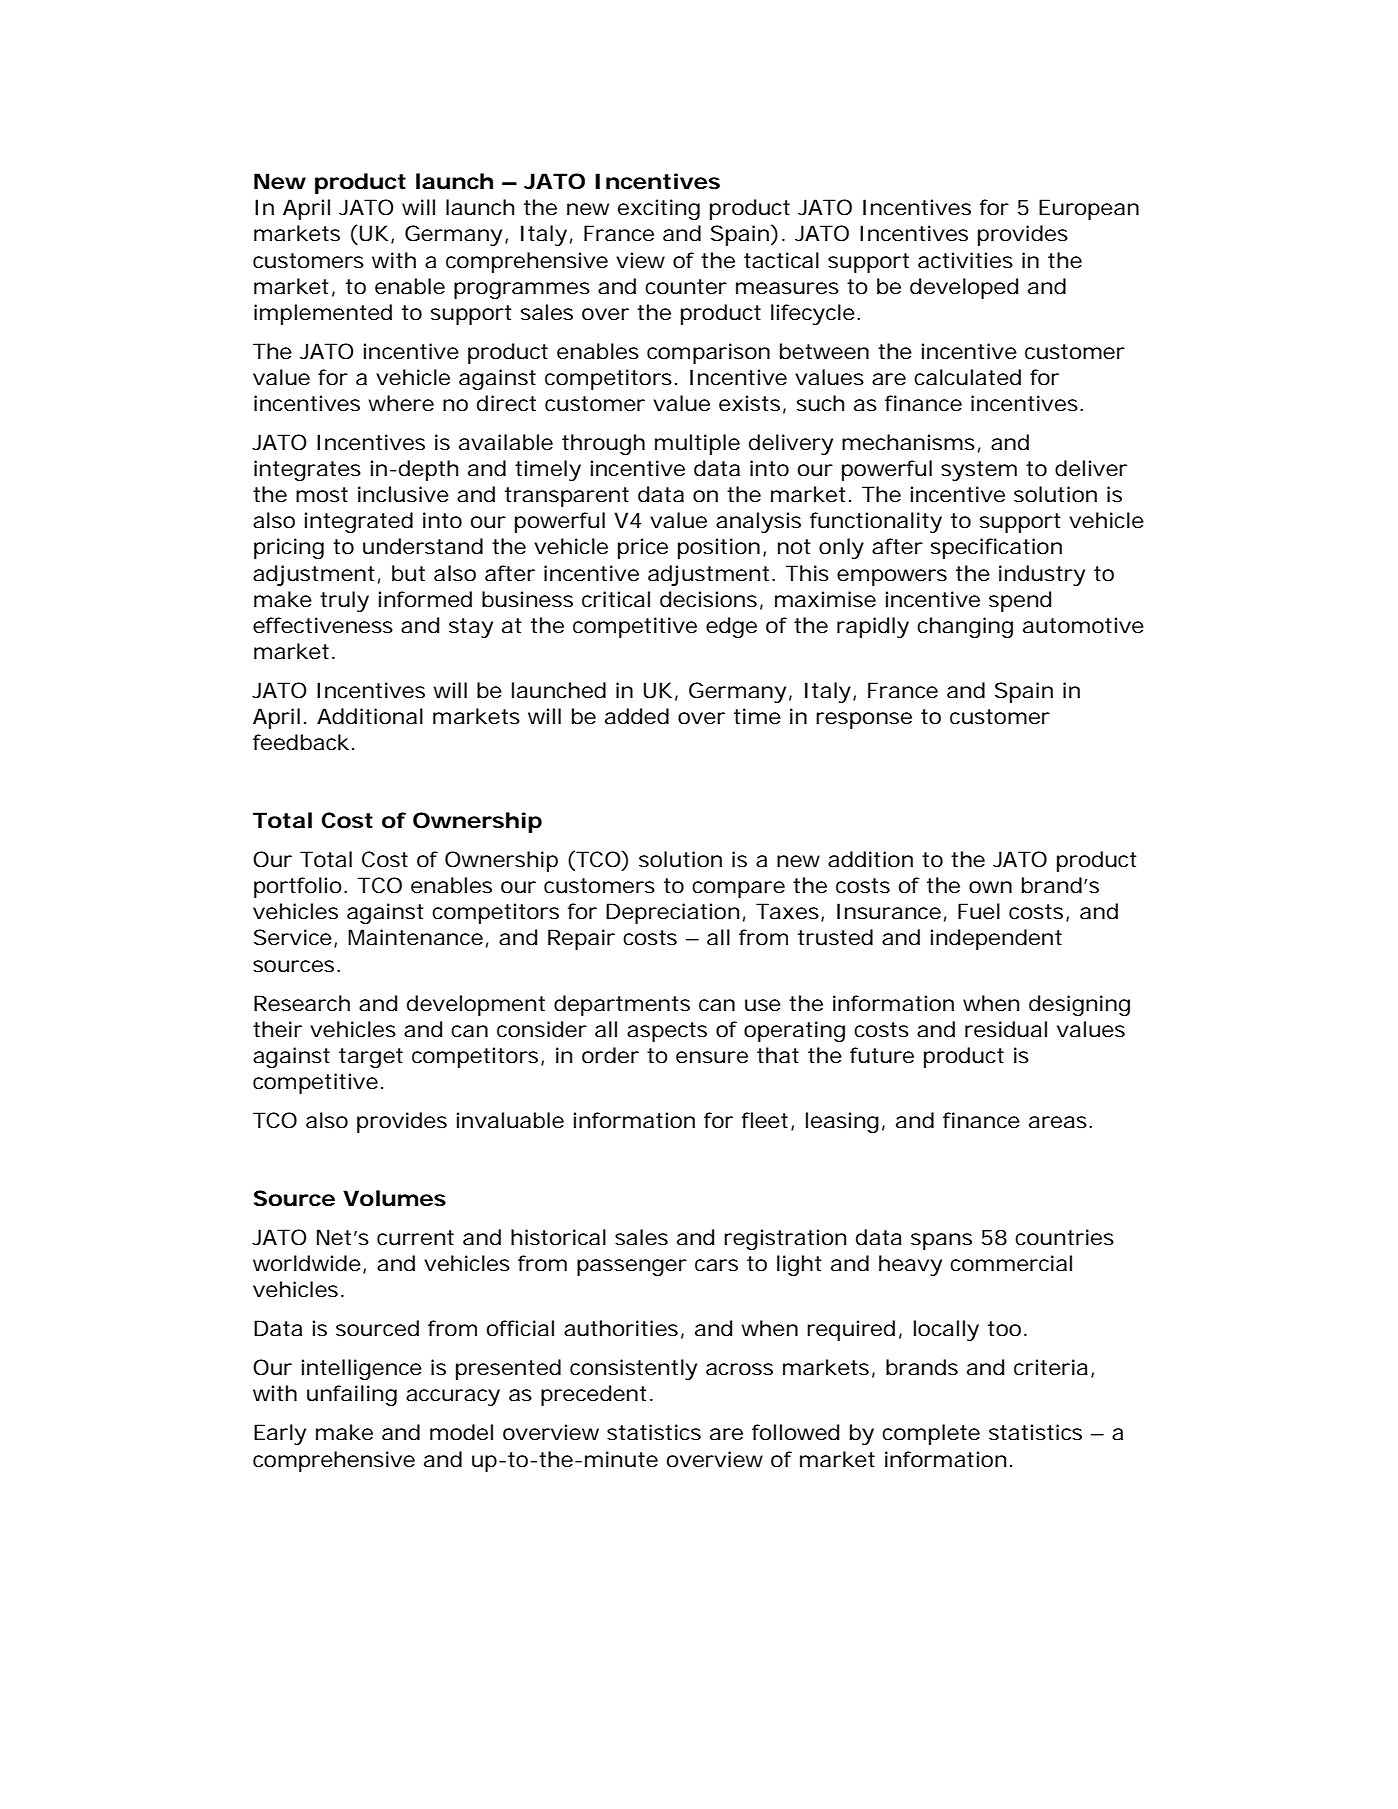  What do you see at coordinates (686, 287) in the screenshot?
I see `counter` at bounding box center [686, 287].
